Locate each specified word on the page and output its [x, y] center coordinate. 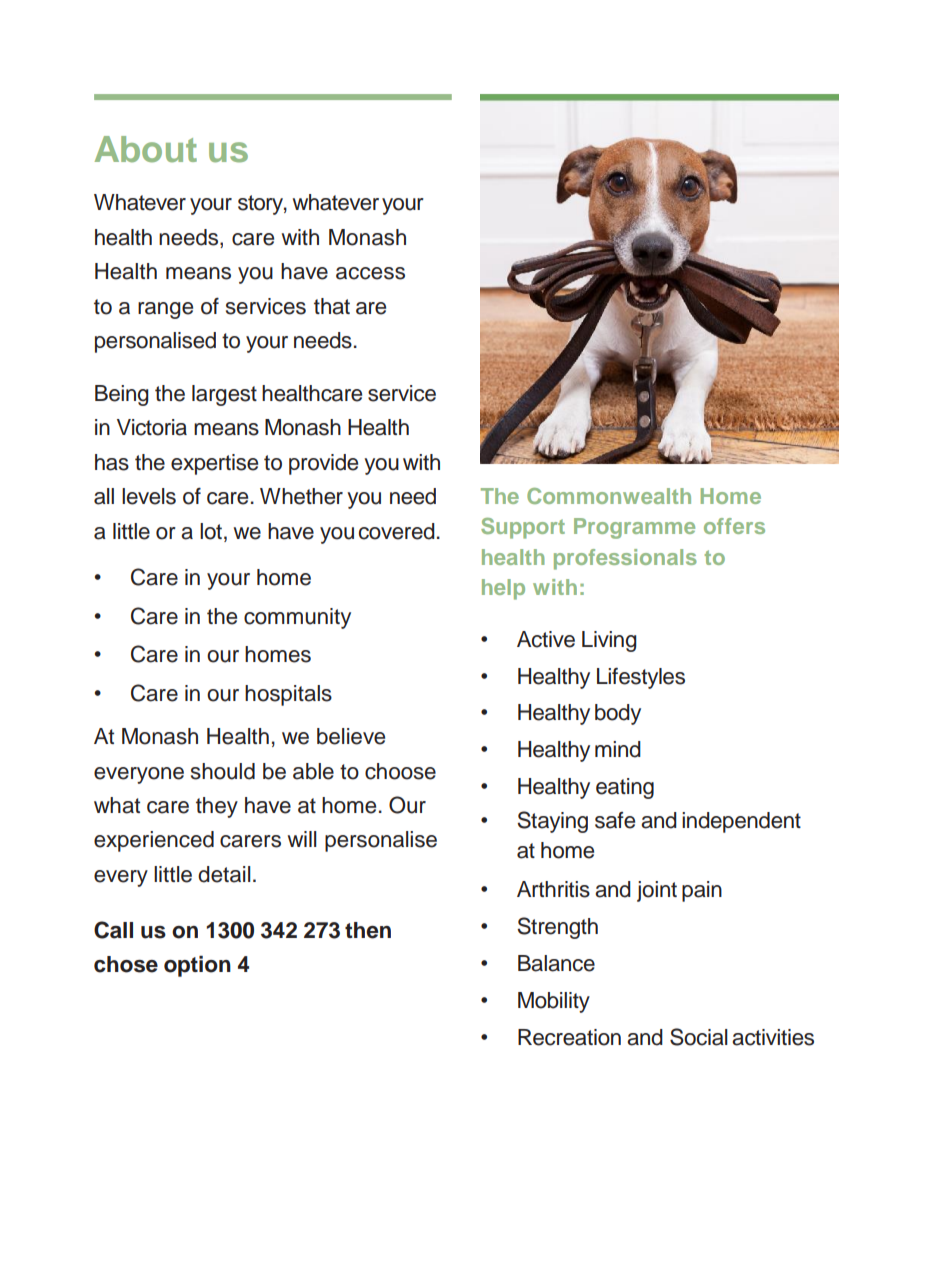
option [197, 966]
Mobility [554, 1002]
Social [699, 1037]
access [370, 273]
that [332, 306]
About [146, 149]
